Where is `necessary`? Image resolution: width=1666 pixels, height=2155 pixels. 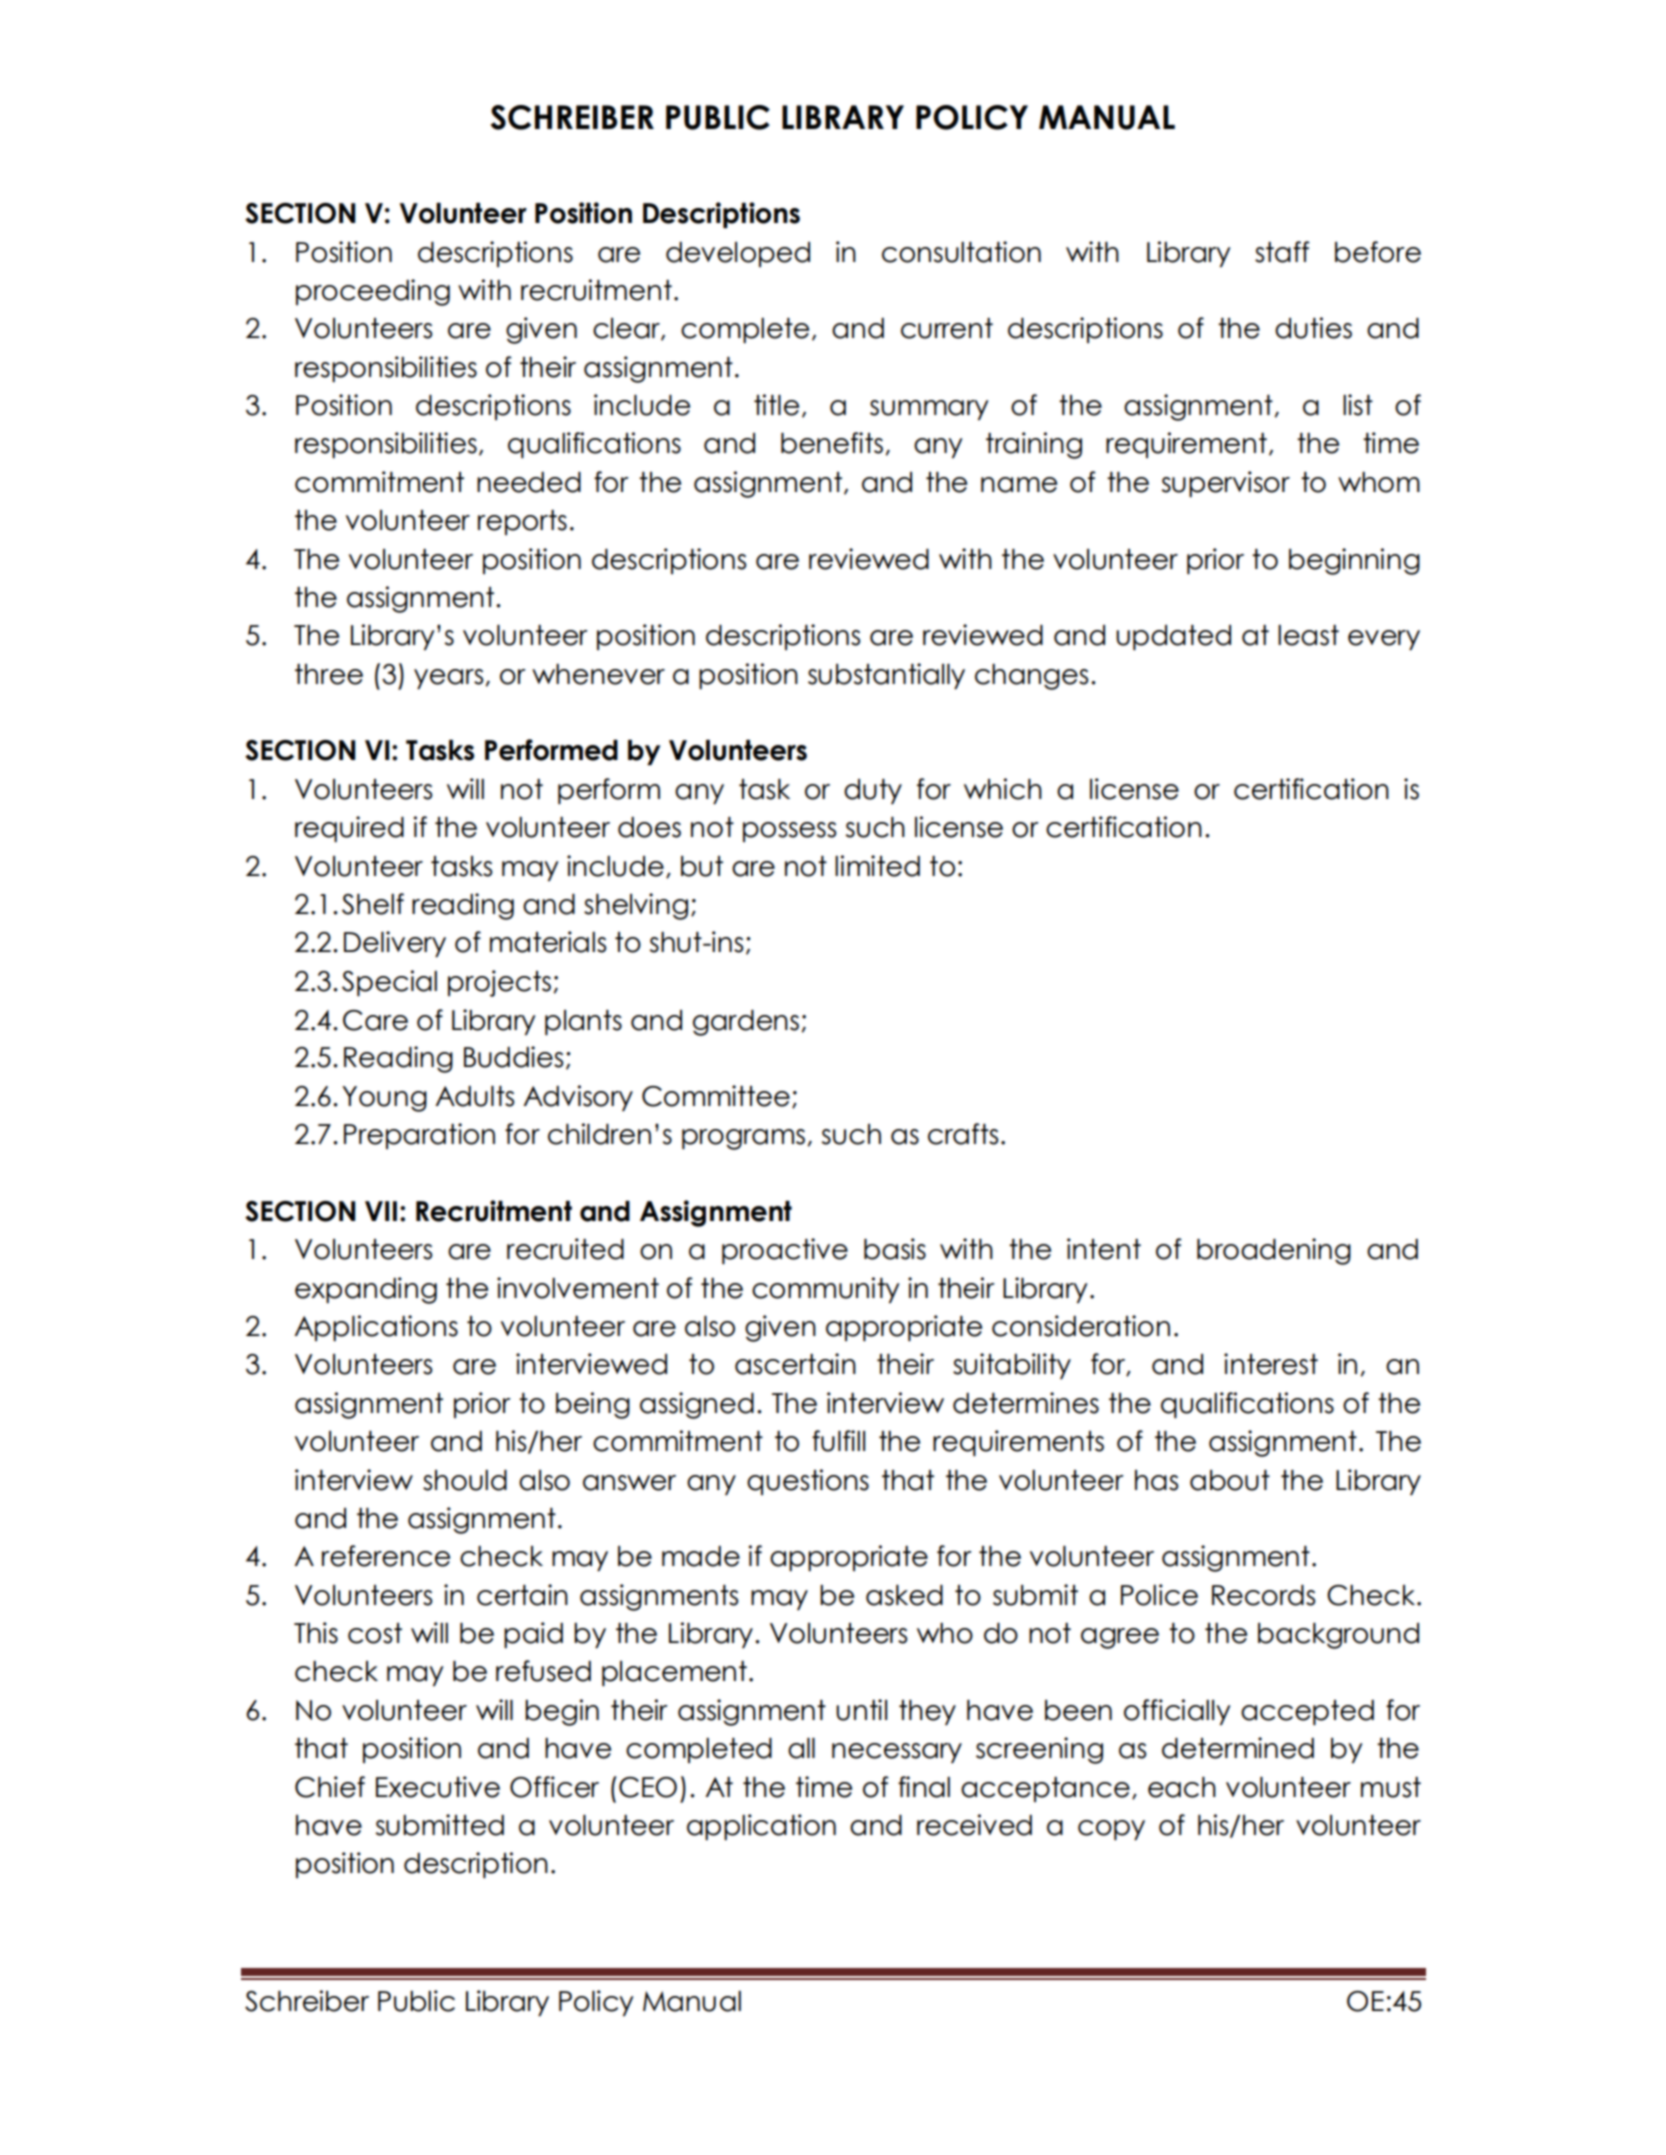 necessary is located at coordinates (897, 1753).
